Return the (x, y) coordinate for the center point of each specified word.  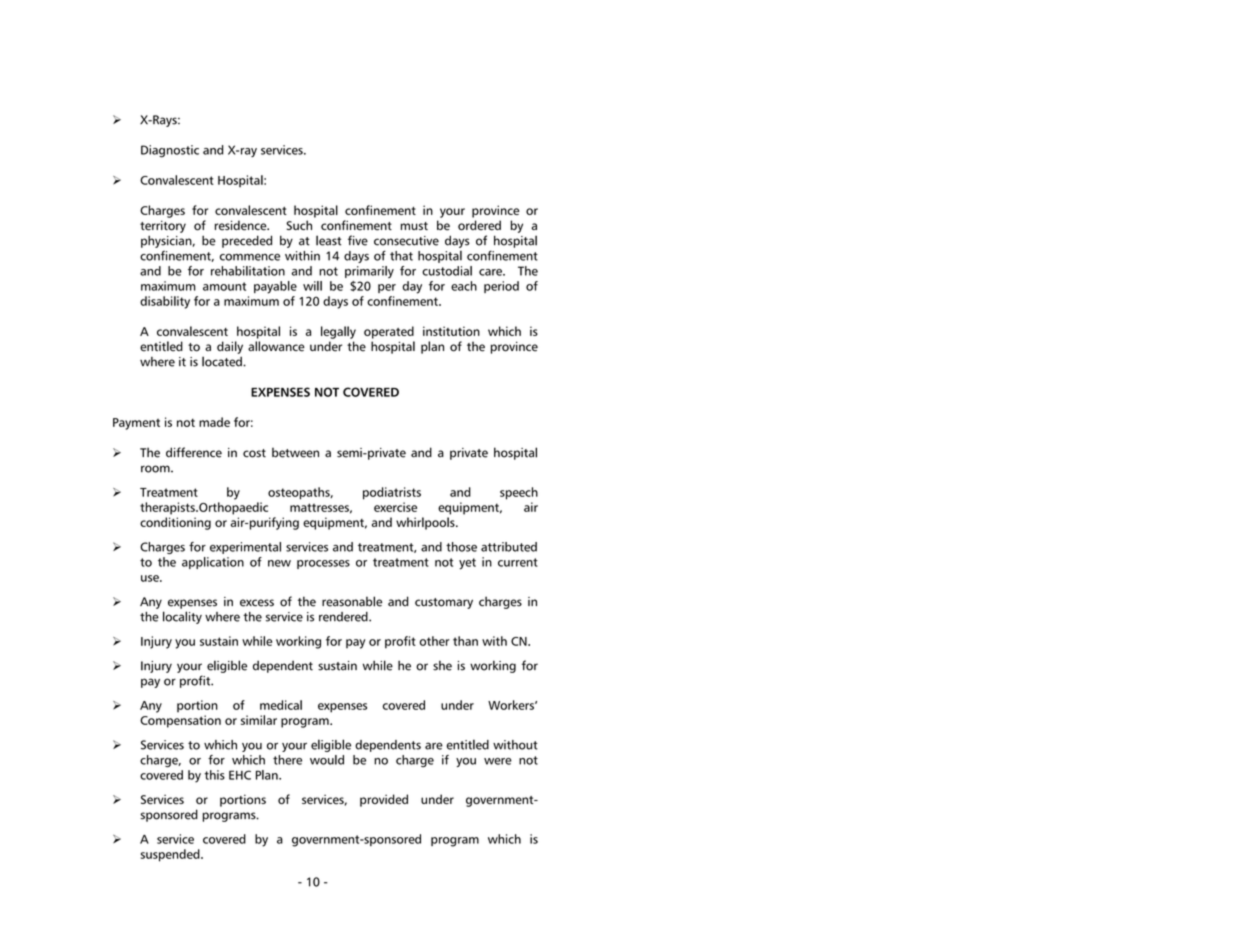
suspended (171, 855)
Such (299, 225)
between (295, 452)
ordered (479, 225)
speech (519, 493)
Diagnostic (170, 151)
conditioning (175, 523)
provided (384, 800)
